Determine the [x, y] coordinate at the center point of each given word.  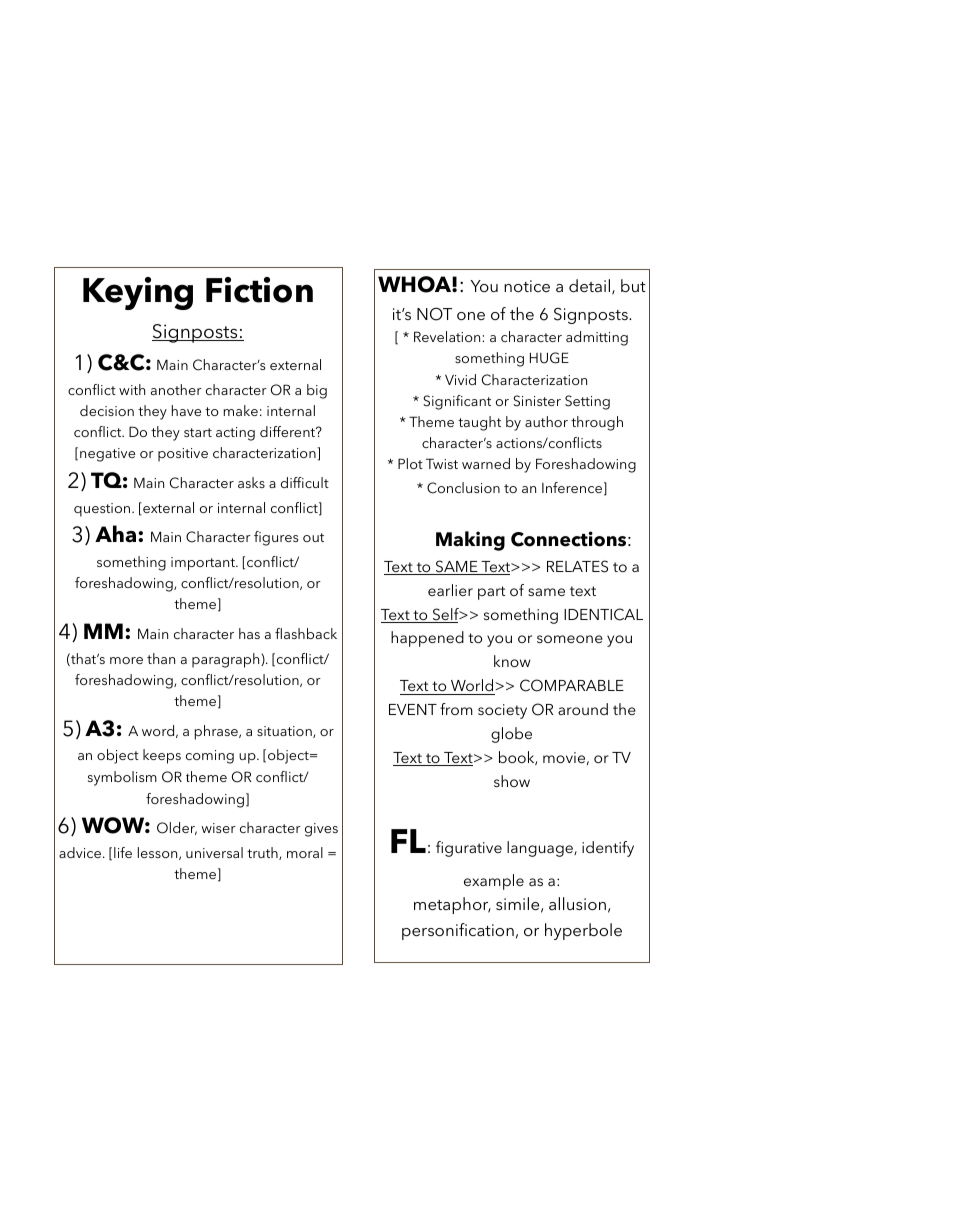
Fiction [259, 290]
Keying [138, 293]
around [583, 709]
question [103, 510]
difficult [305, 482]
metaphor [452, 905]
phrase [217, 732]
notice [527, 286]
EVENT [413, 709]
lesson [159, 853]
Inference [572, 487]
